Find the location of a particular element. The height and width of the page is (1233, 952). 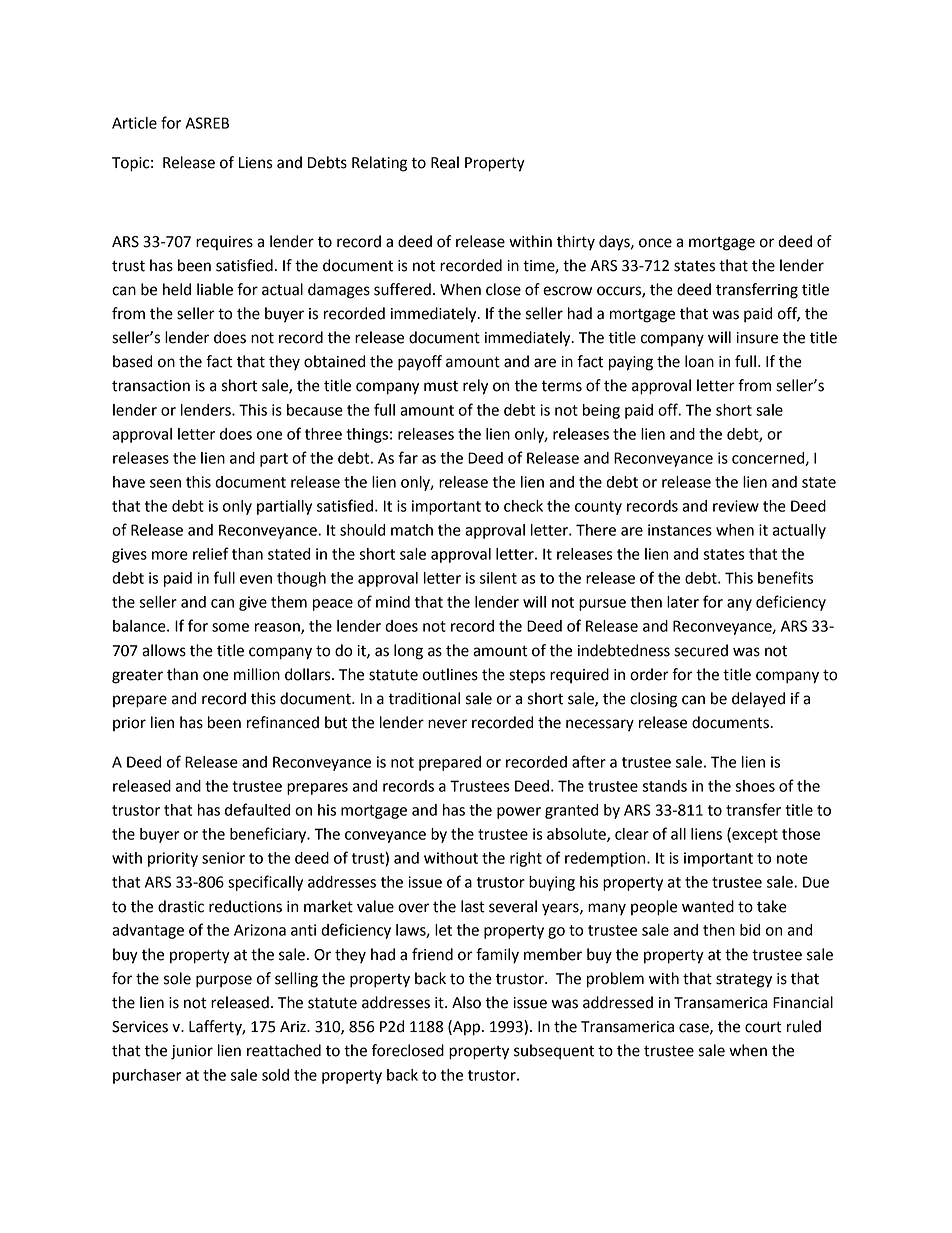

shoes is located at coordinates (755, 786).
